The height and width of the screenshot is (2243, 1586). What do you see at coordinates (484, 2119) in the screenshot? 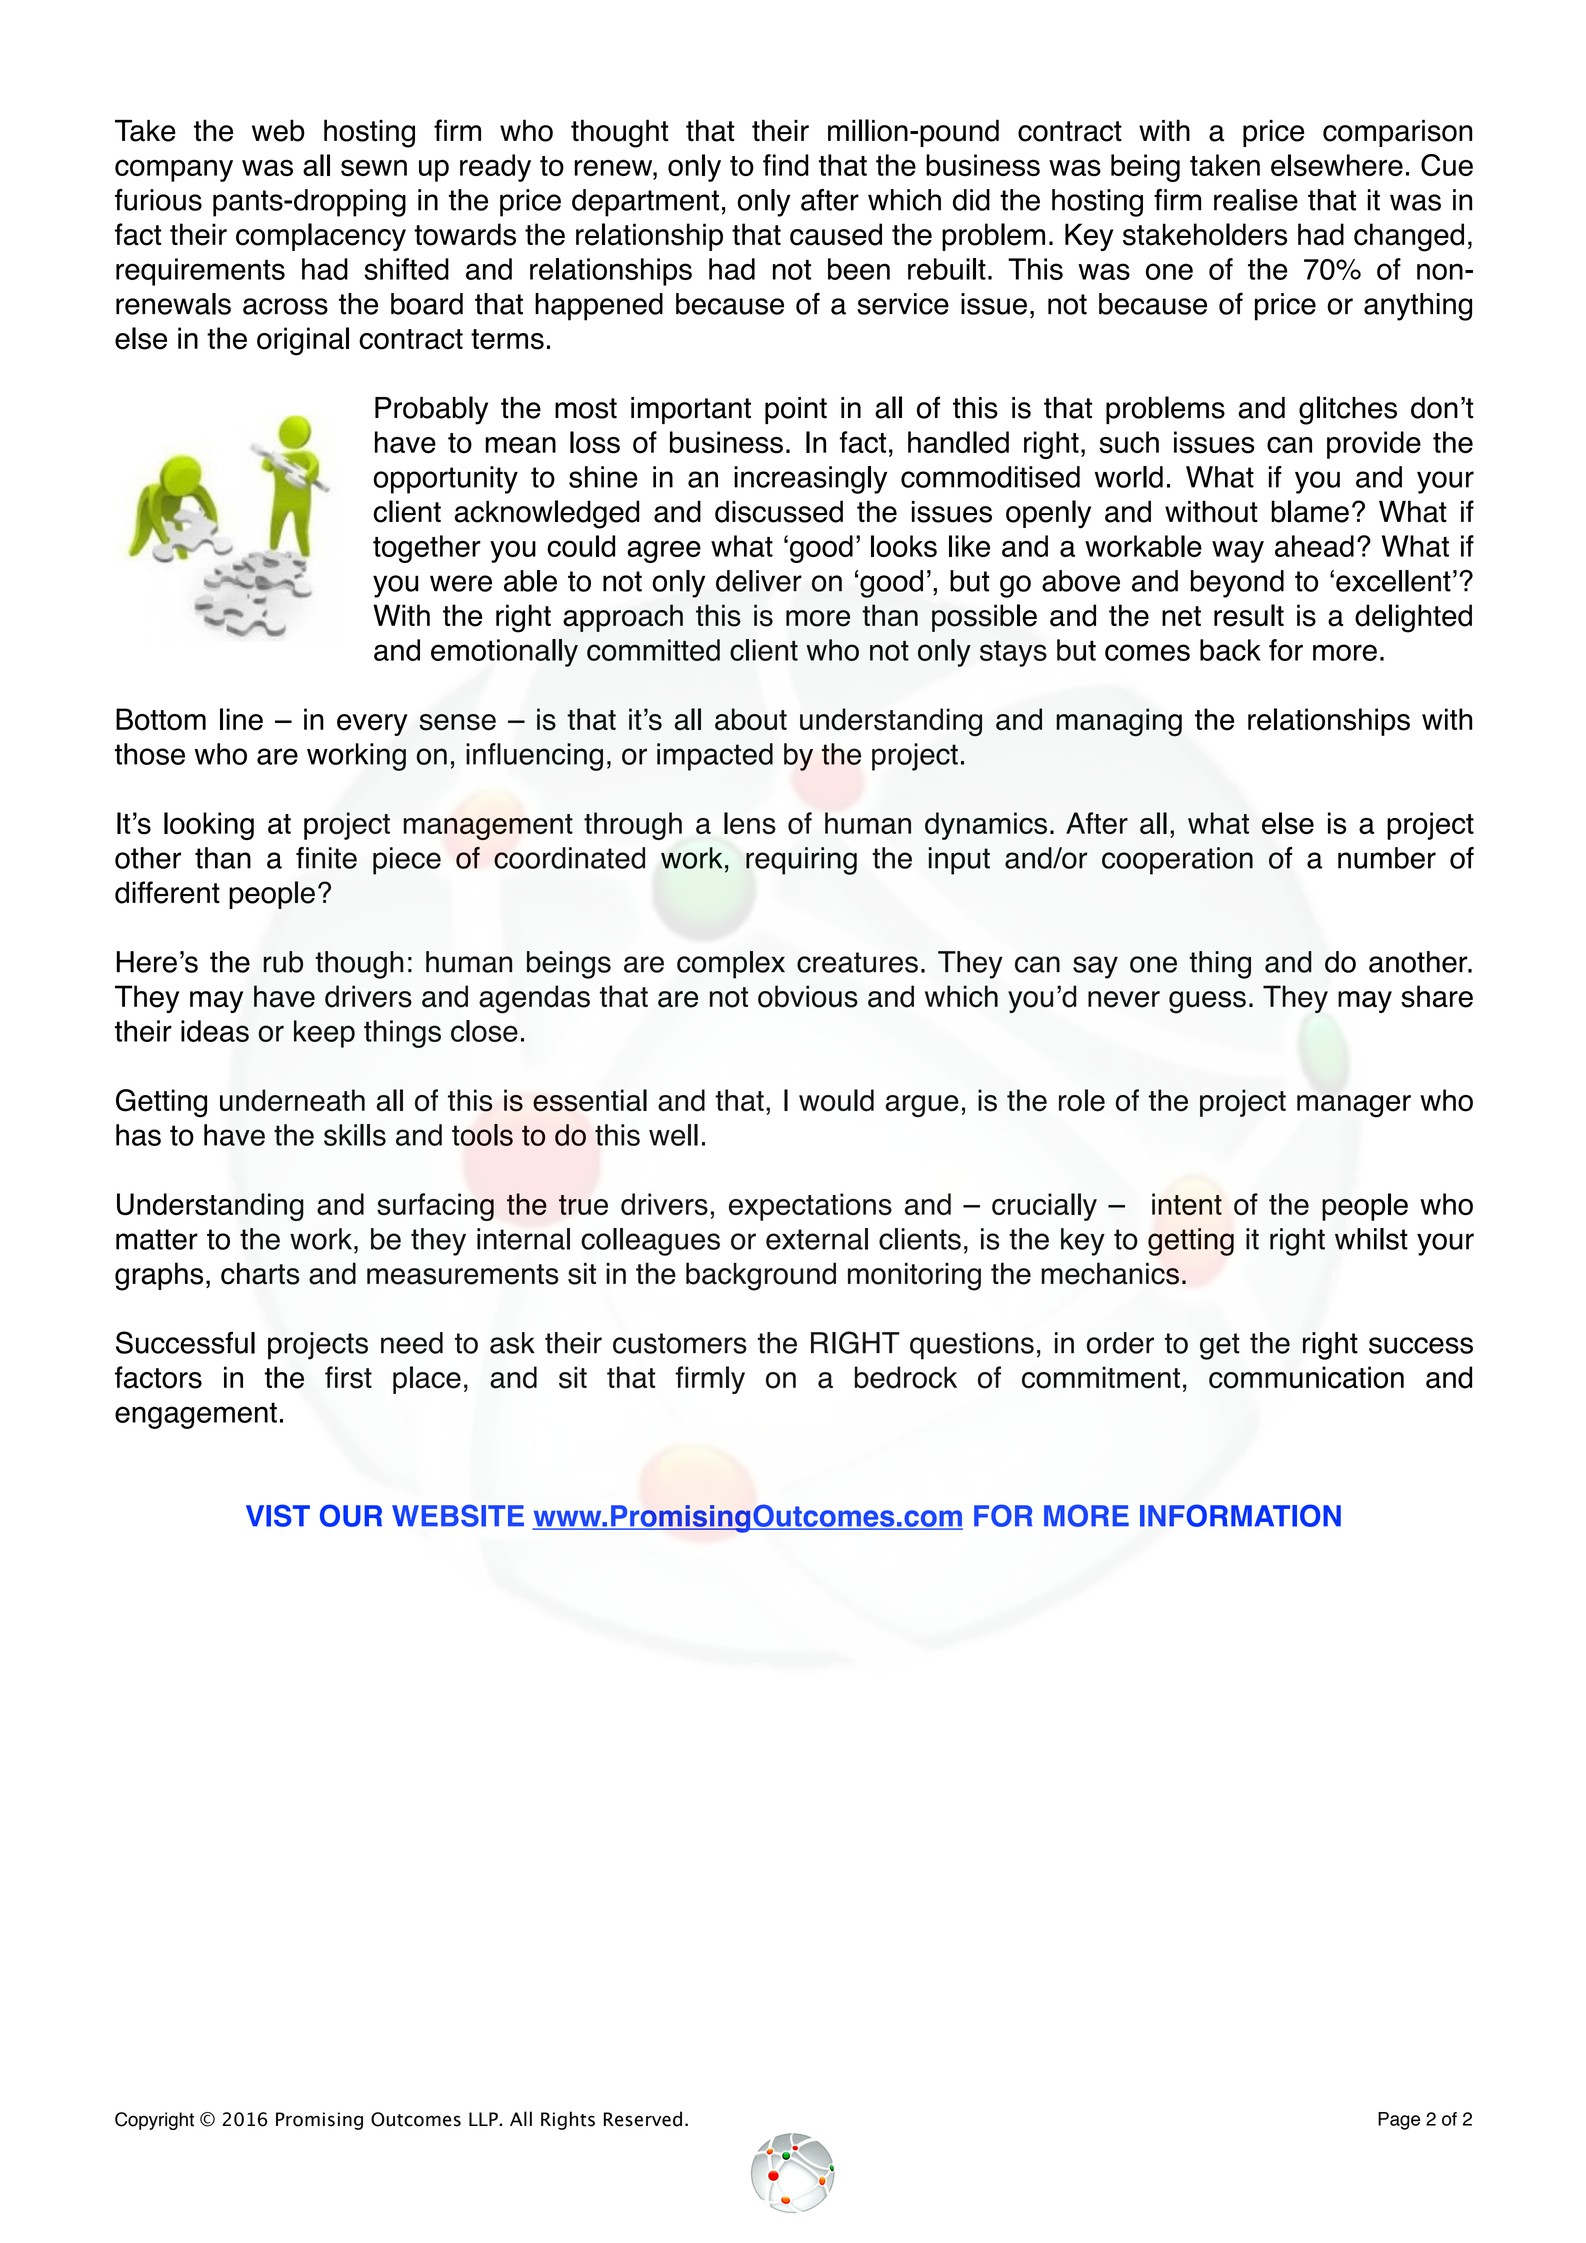
I see `LLP` at bounding box center [484, 2119].
